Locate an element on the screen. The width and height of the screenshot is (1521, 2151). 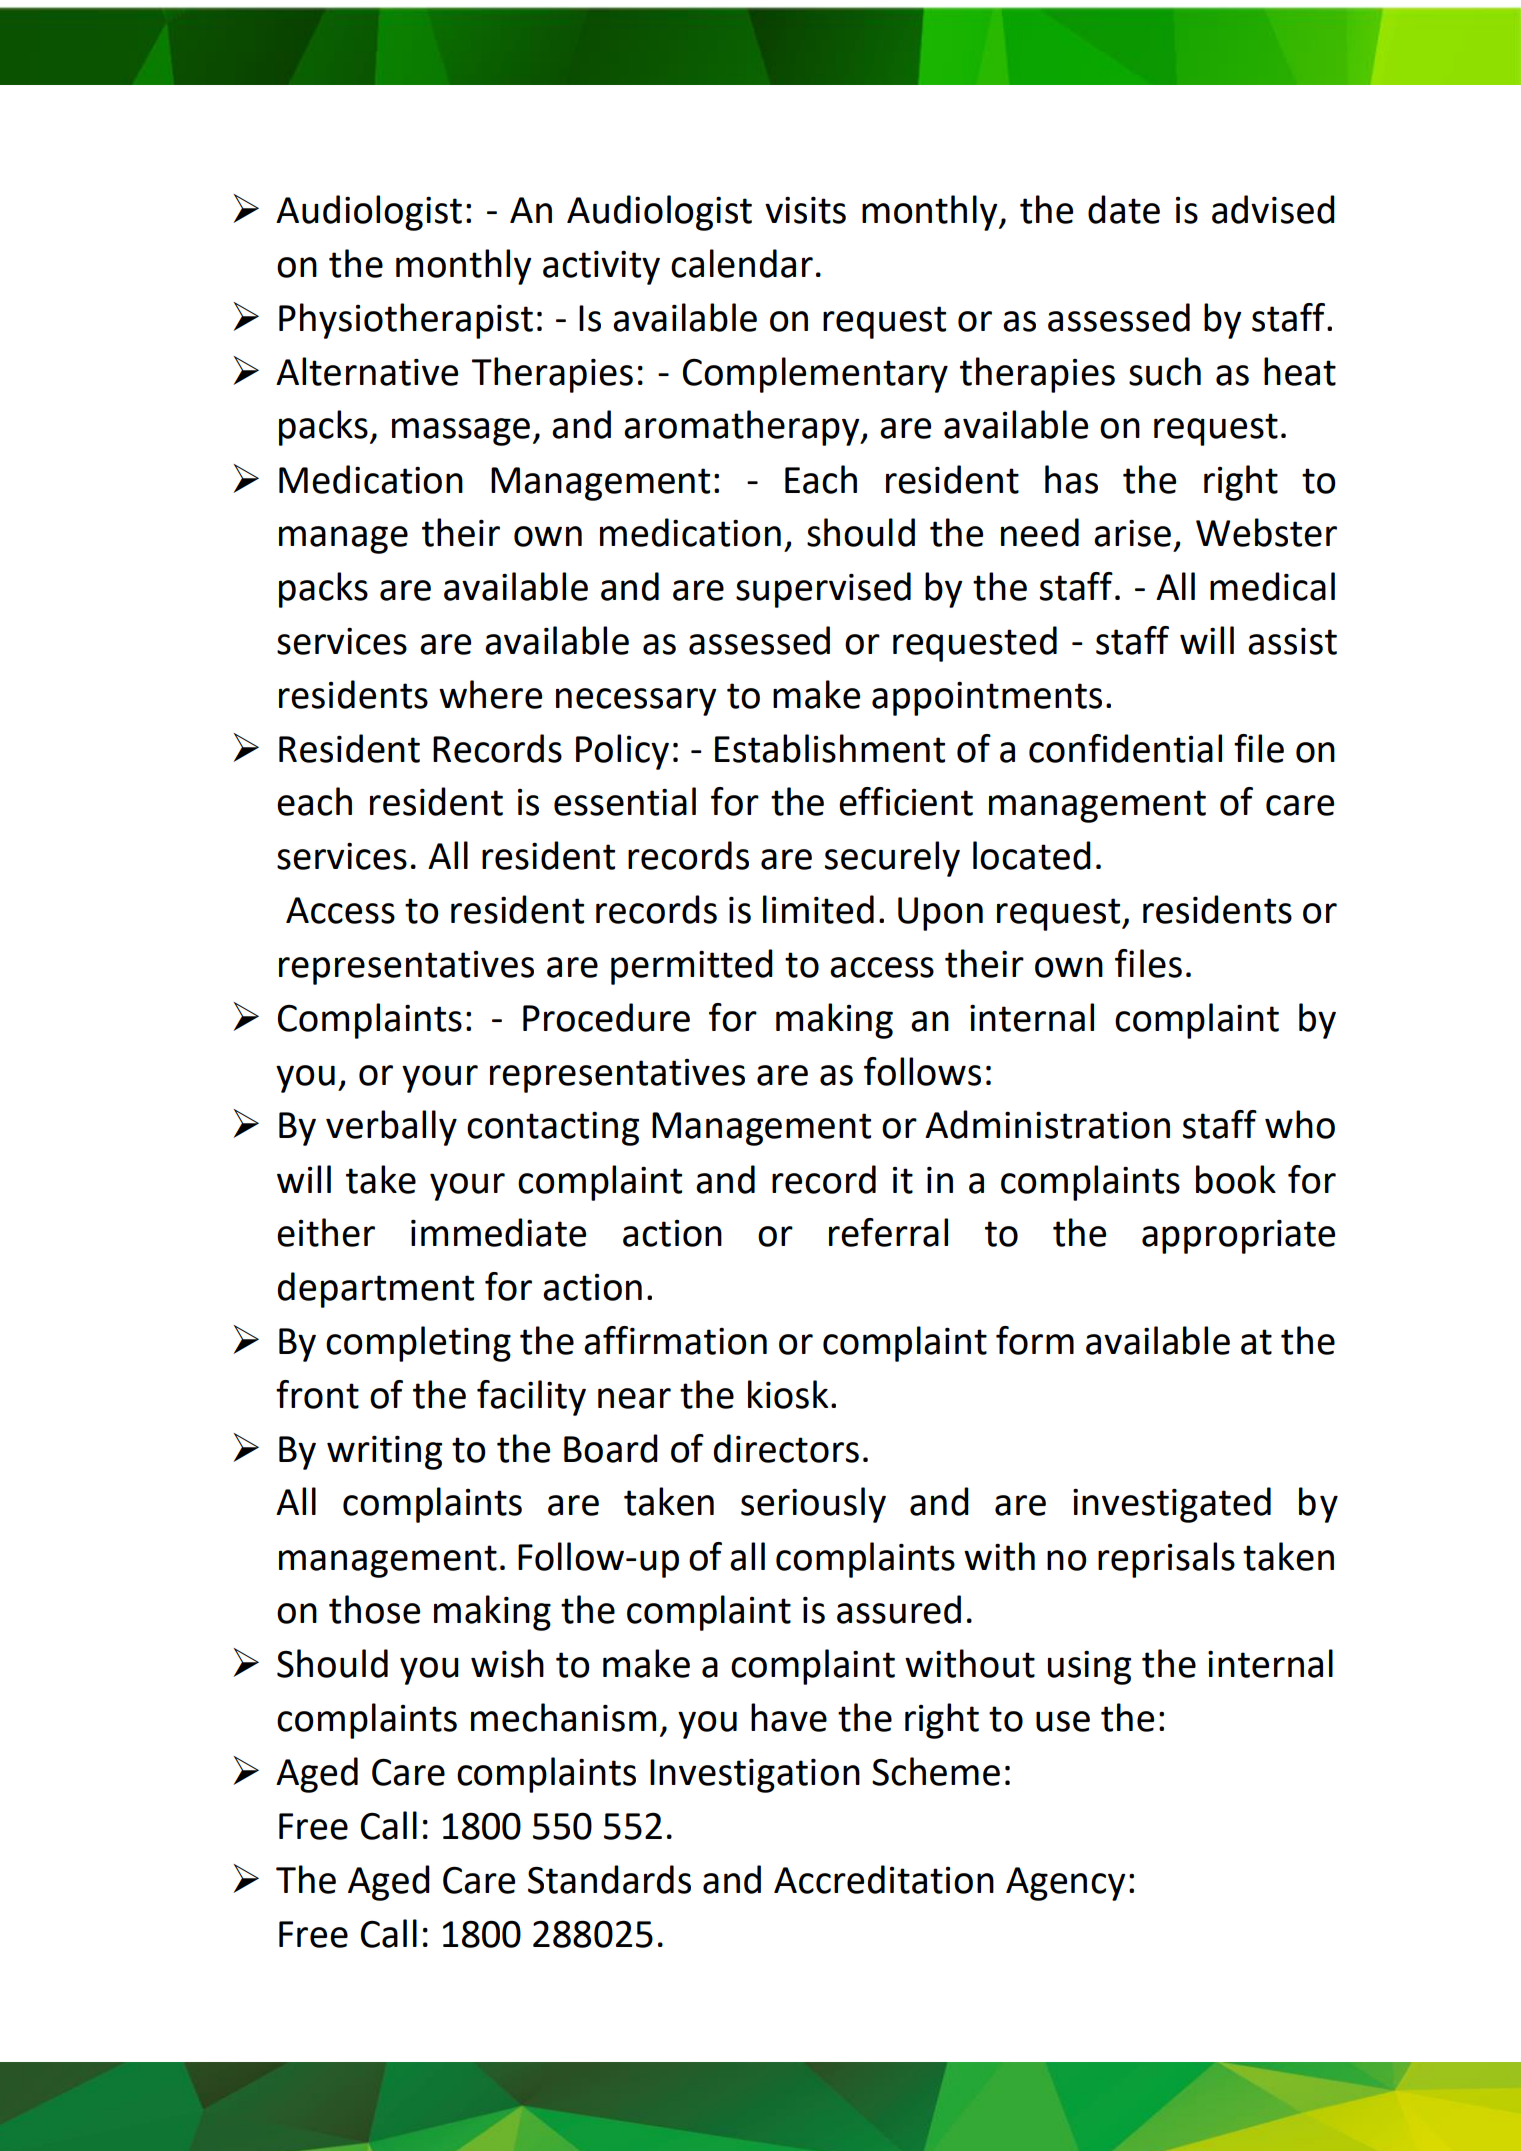
date is located at coordinates (1124, 209).
